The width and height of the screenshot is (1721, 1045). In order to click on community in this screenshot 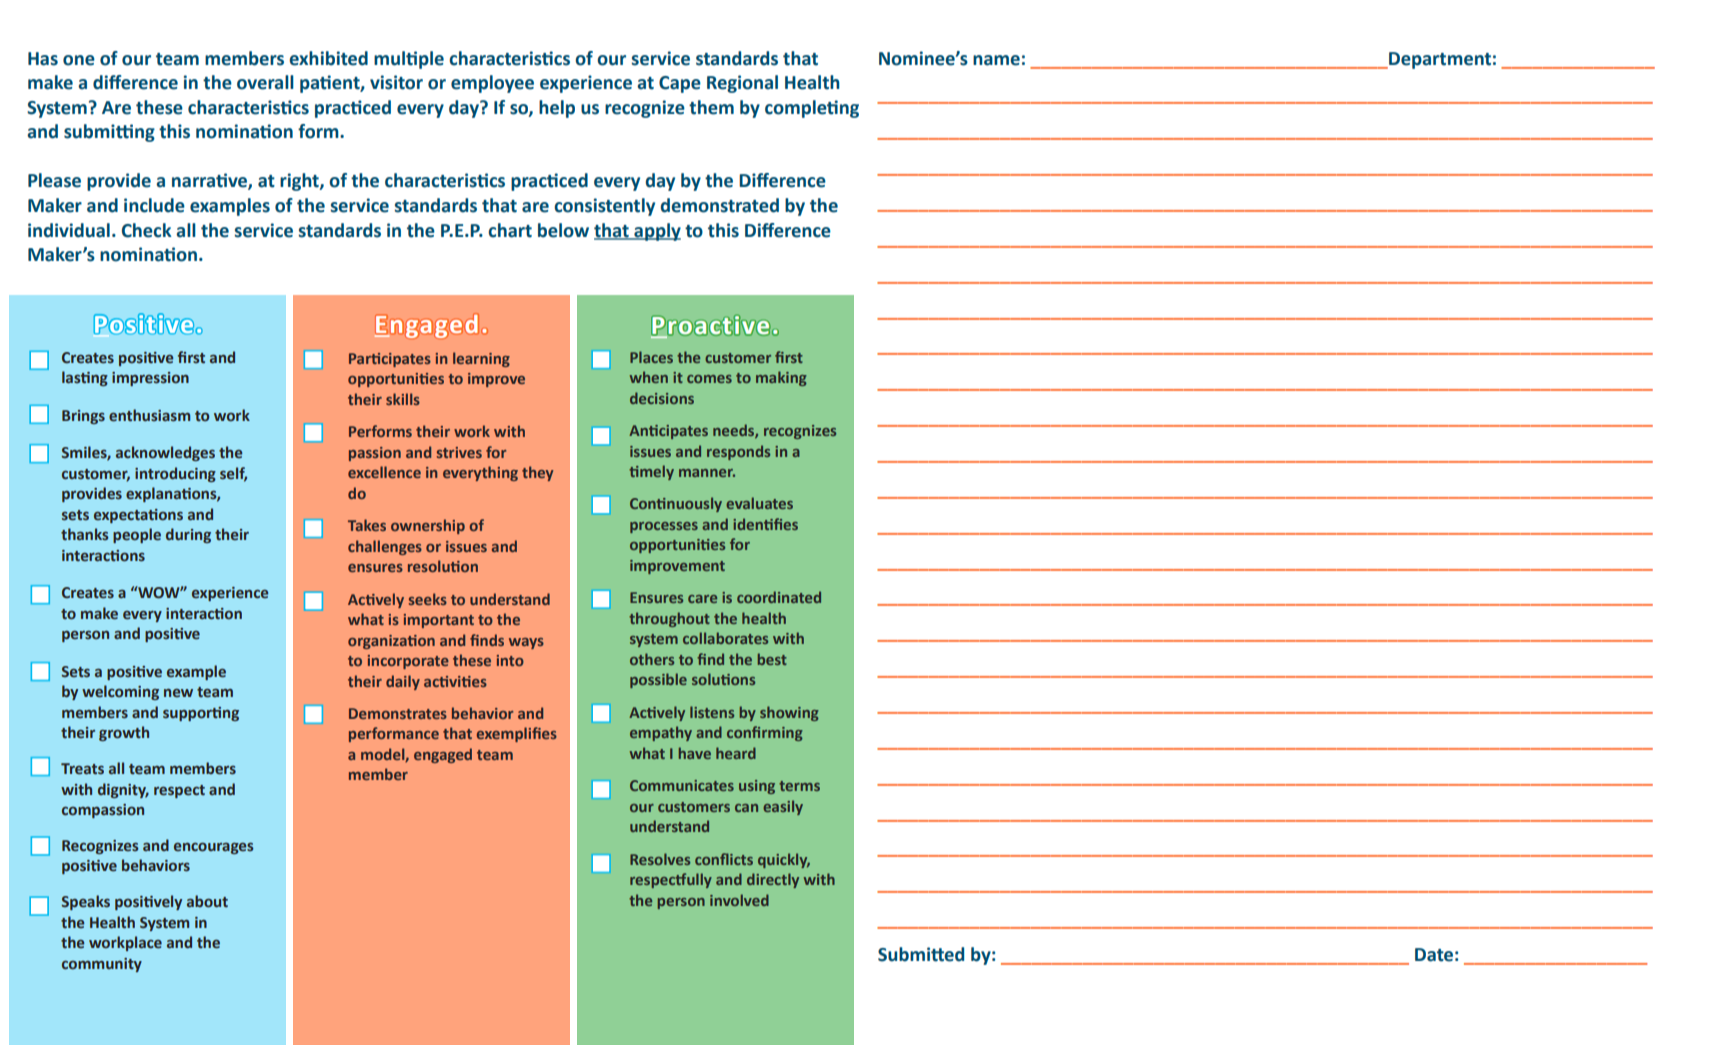, I will do `click(102, 965)`.
